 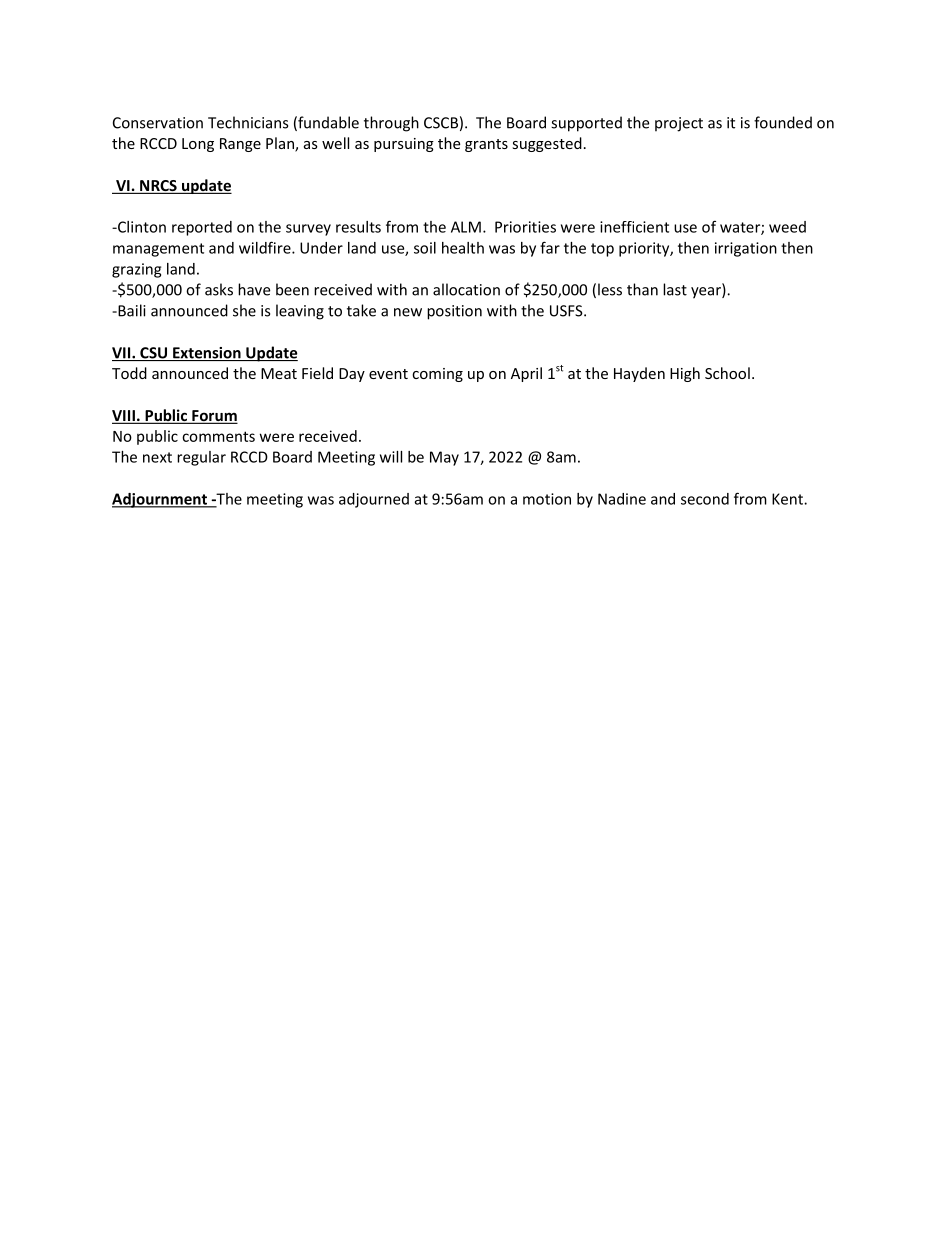 I want to click on inefficient, so click(x=634, y=227).
